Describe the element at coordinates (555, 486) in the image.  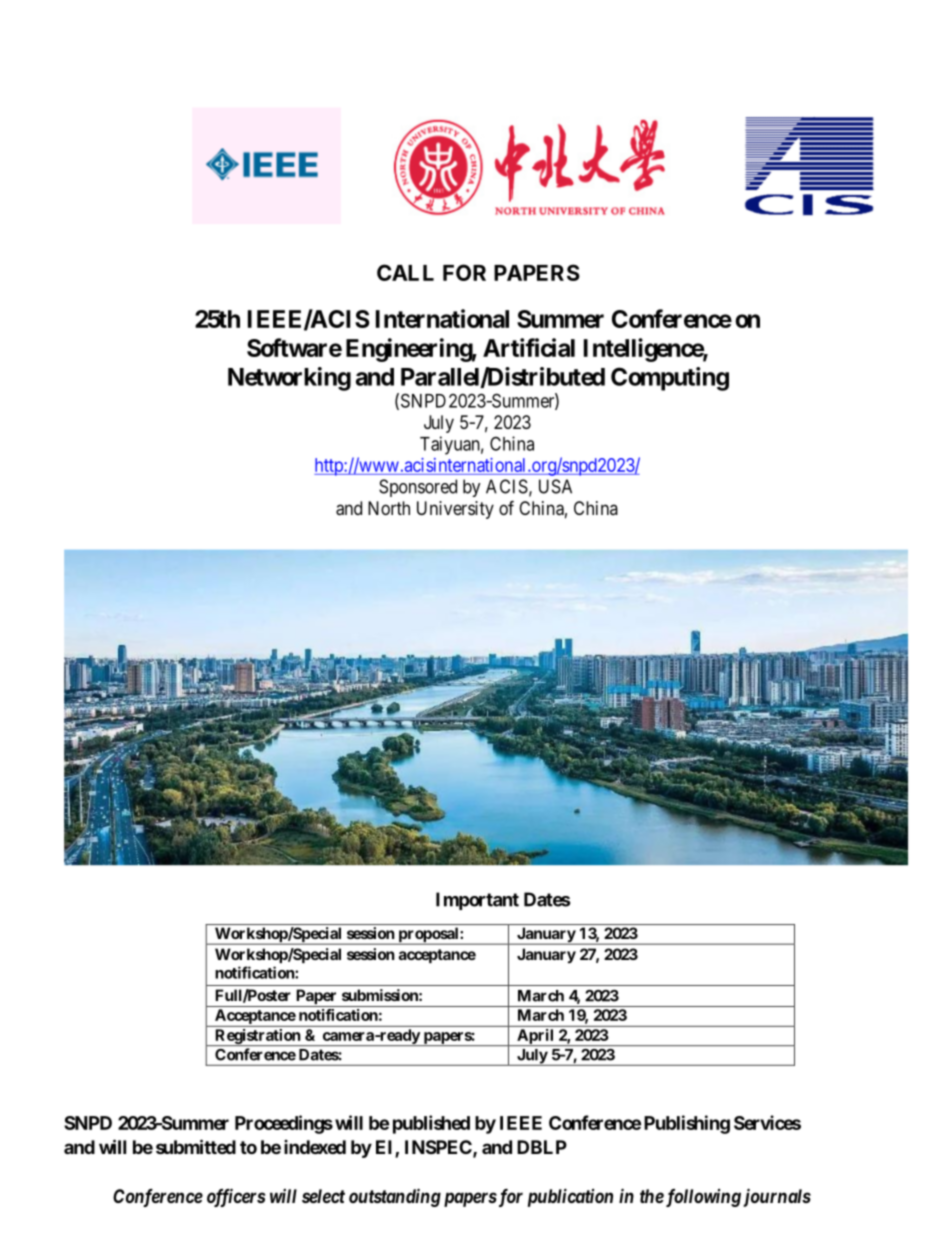
I see `USA` at that location.
